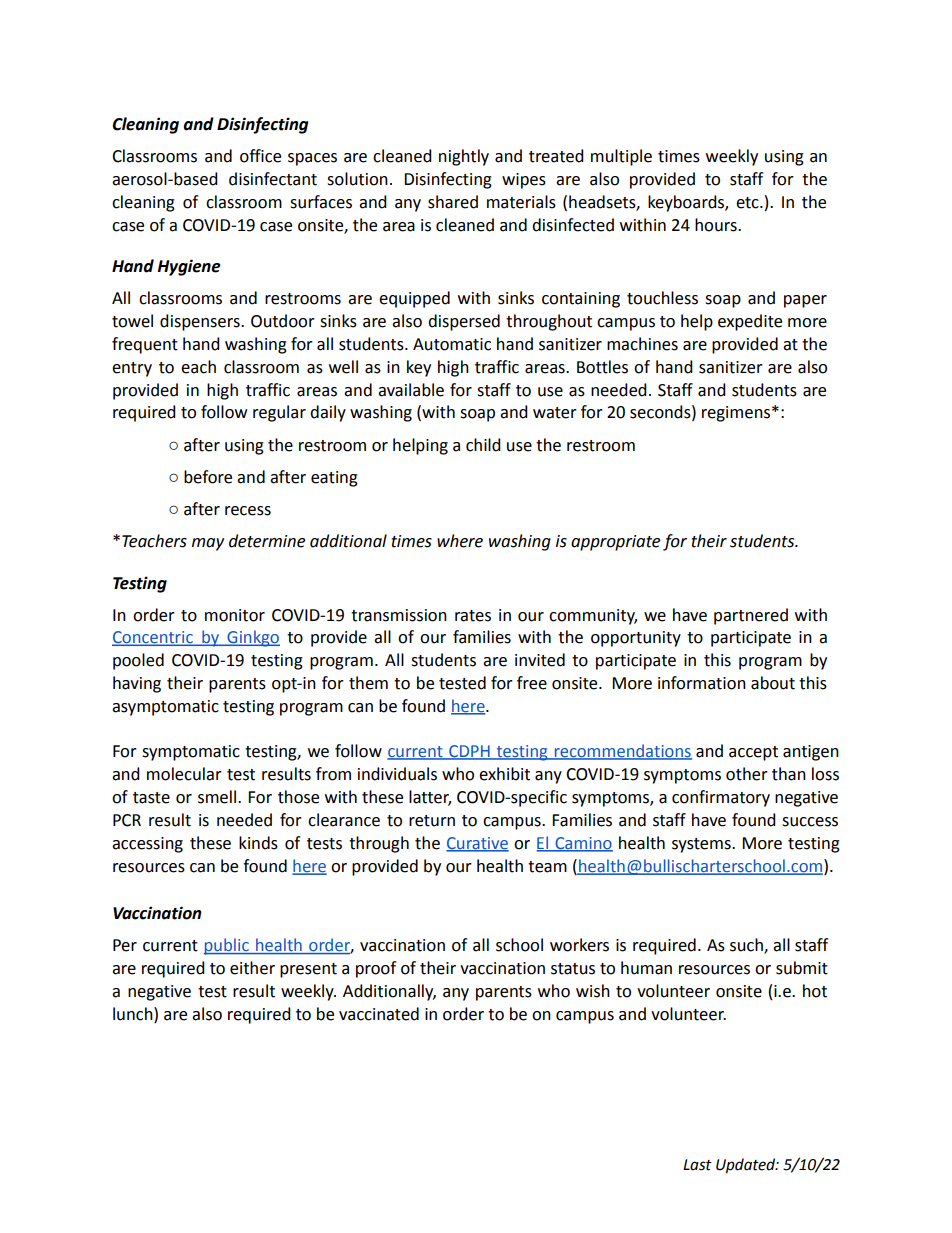  What do you see at coordinates (134, 1014) in the screenshot?
I see `lunch` at bounding box center [134, 1014].
